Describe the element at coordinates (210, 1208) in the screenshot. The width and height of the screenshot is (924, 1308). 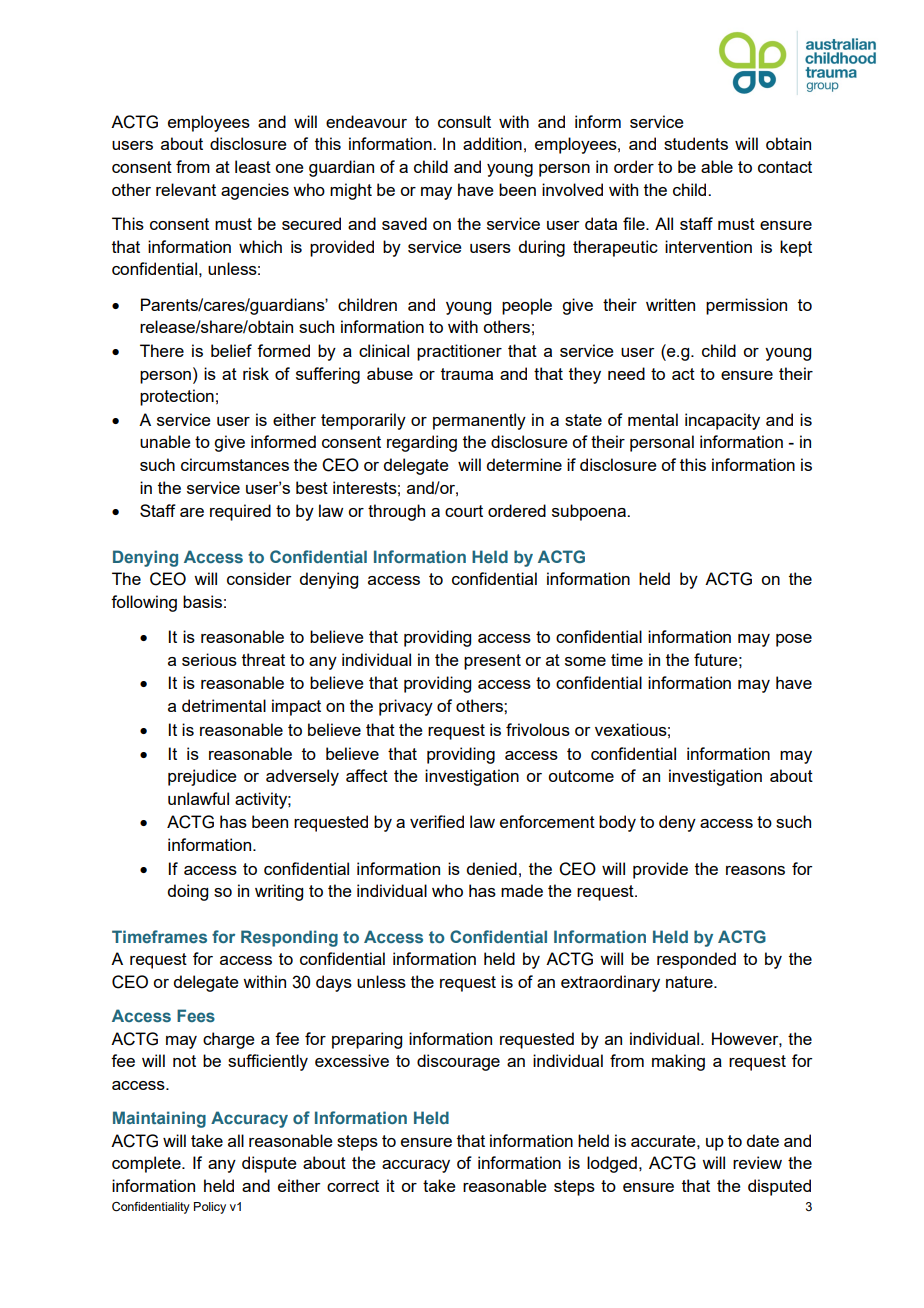
I see `Policy` at that location.
